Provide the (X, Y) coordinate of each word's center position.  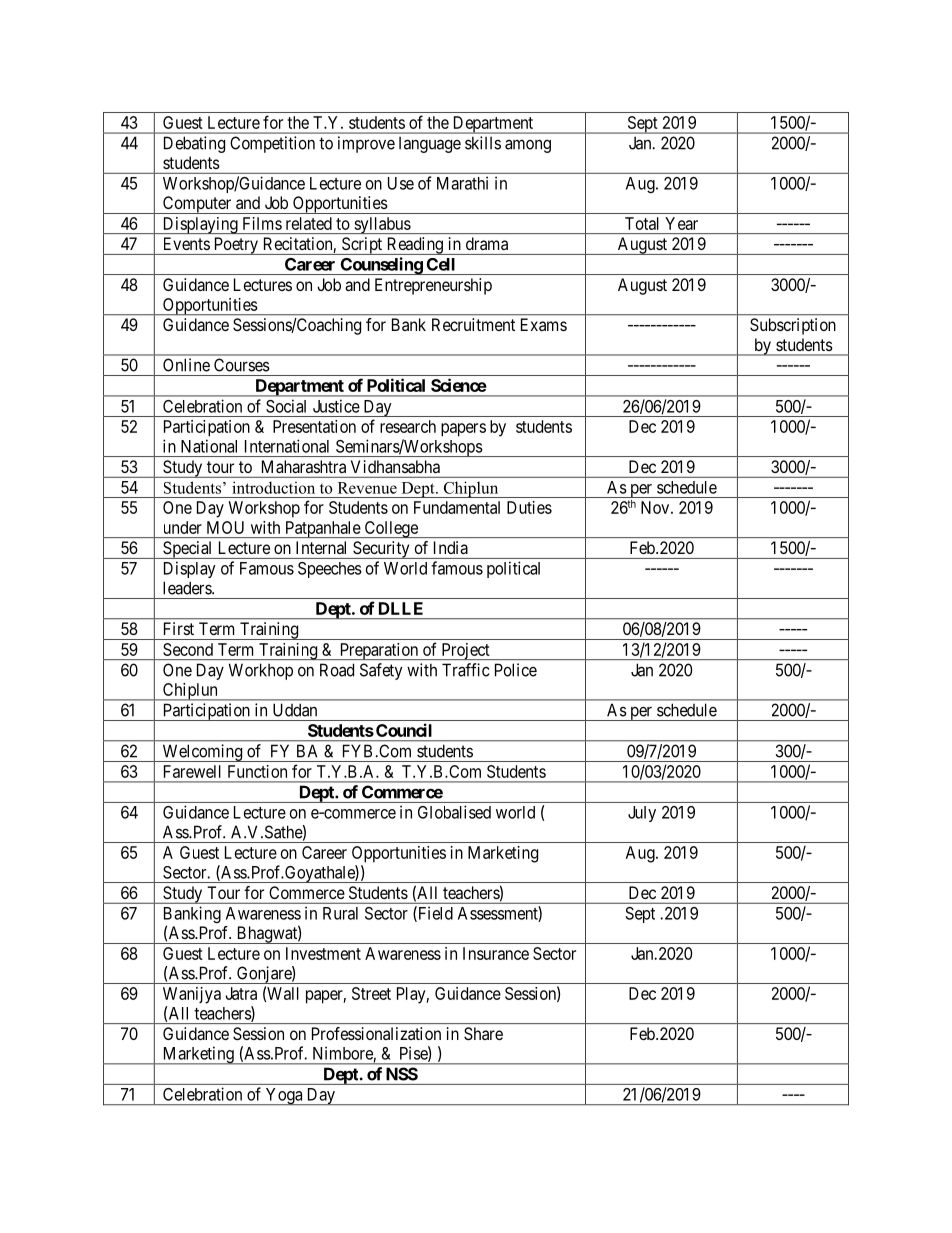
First (179, 628)
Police (516, 670)
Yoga (284, 1096)
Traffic (465, 670)
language (430, 145)
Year (681, 223)
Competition (272, 144)
